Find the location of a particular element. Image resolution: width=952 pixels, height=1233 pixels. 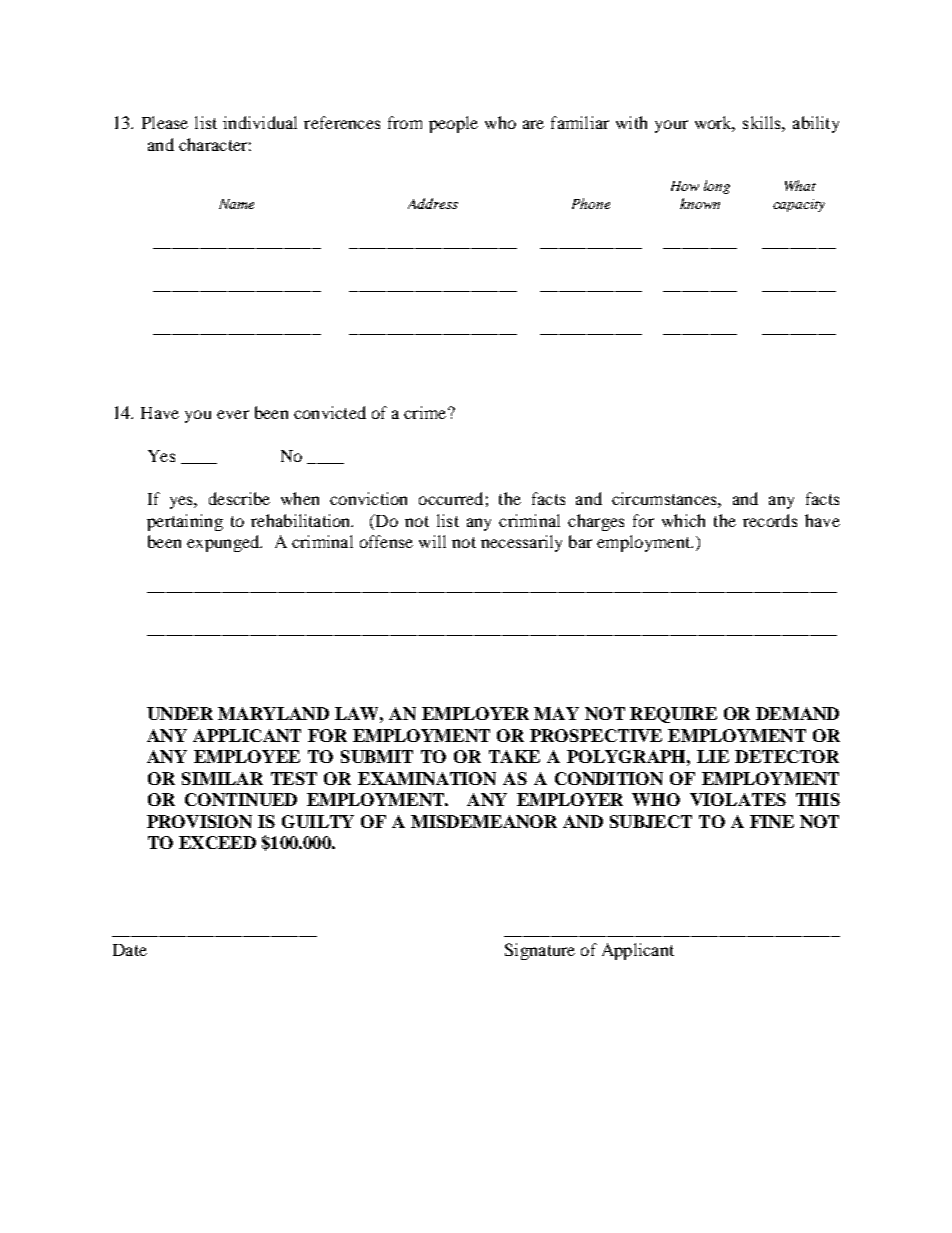

individual is located at coordinates (260, 122).
